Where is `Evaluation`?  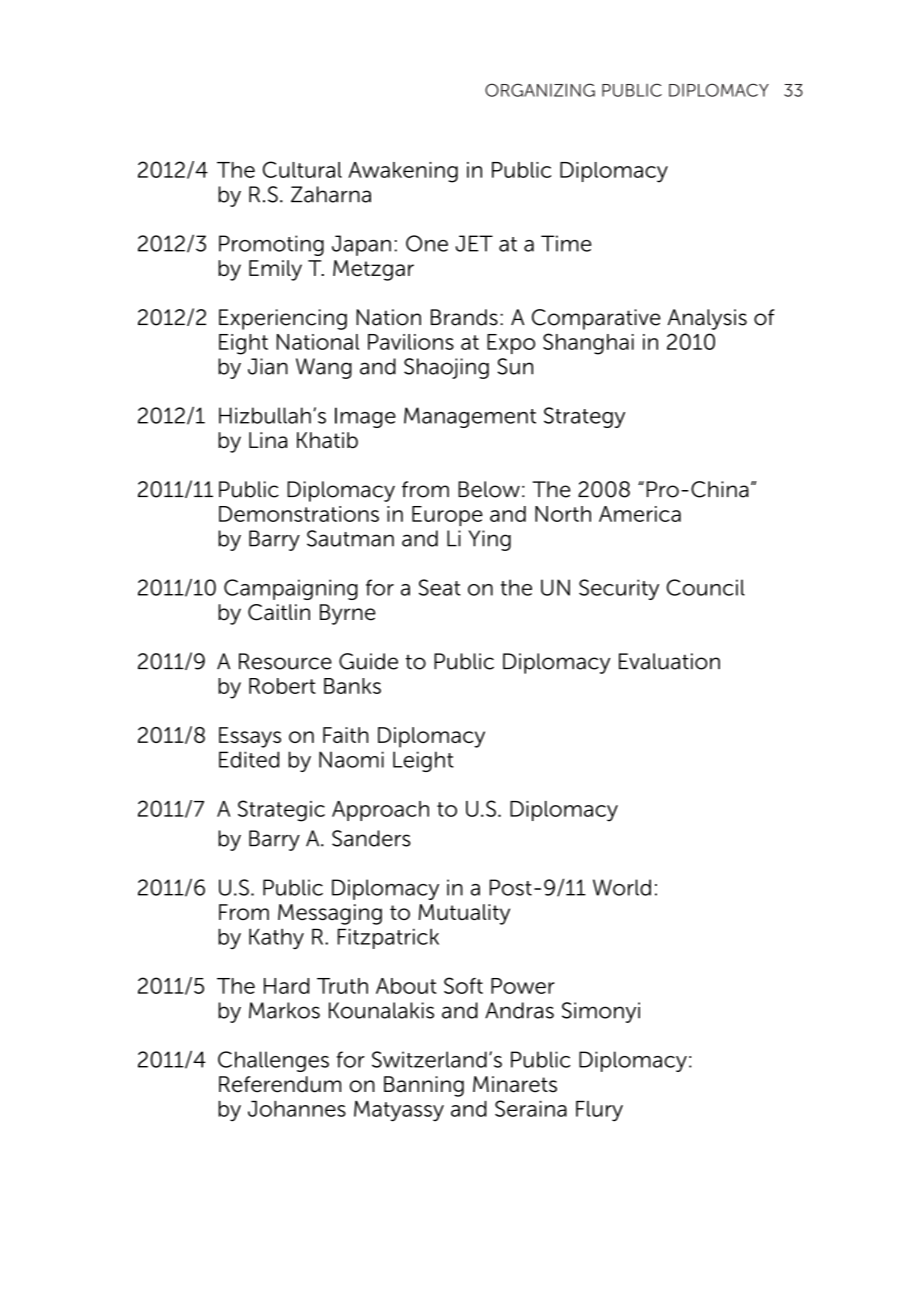 Evaluation is located at coordinates (669, 661).
